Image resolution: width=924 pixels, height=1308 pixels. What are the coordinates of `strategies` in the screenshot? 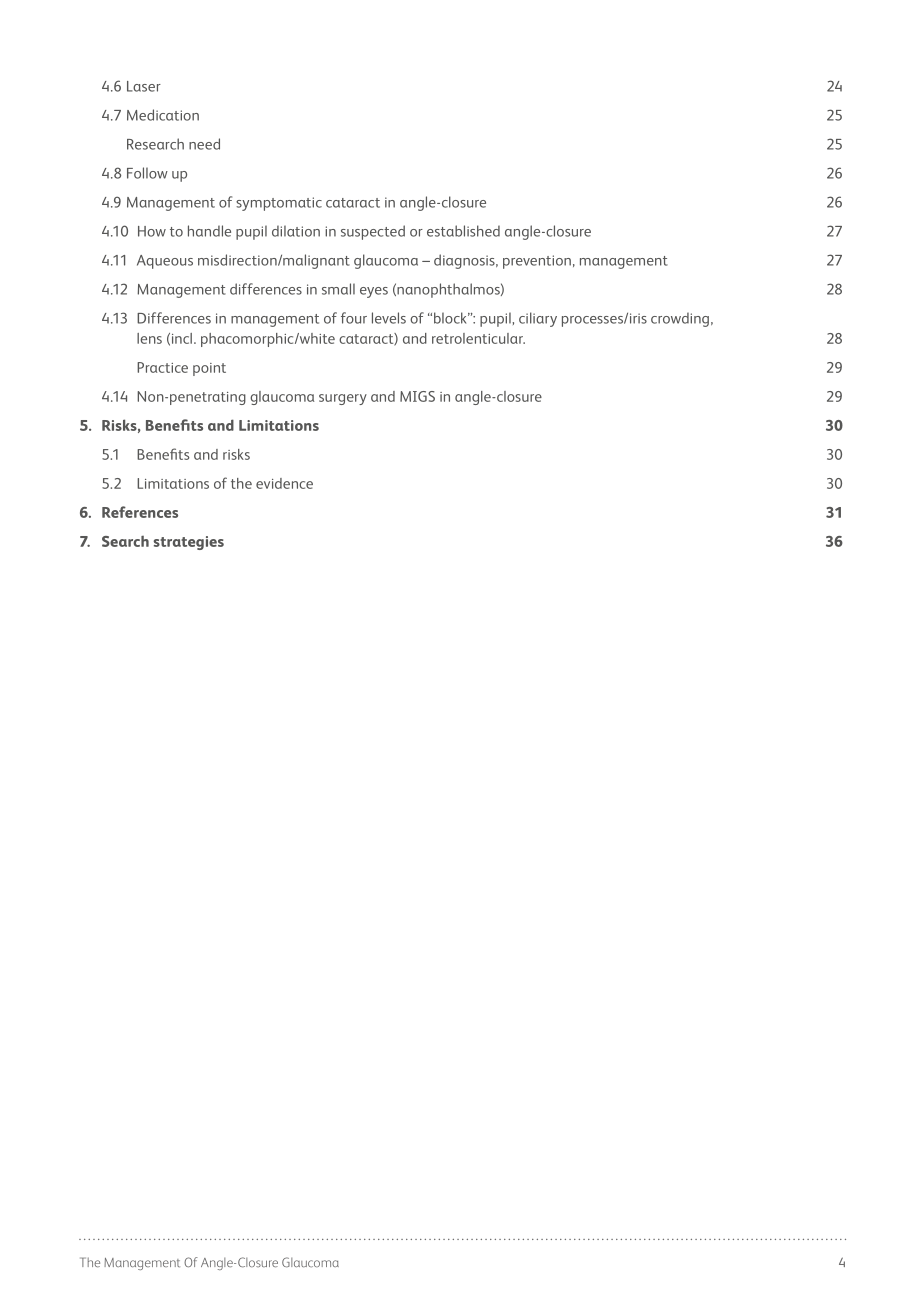 It's located at (189, 543).
